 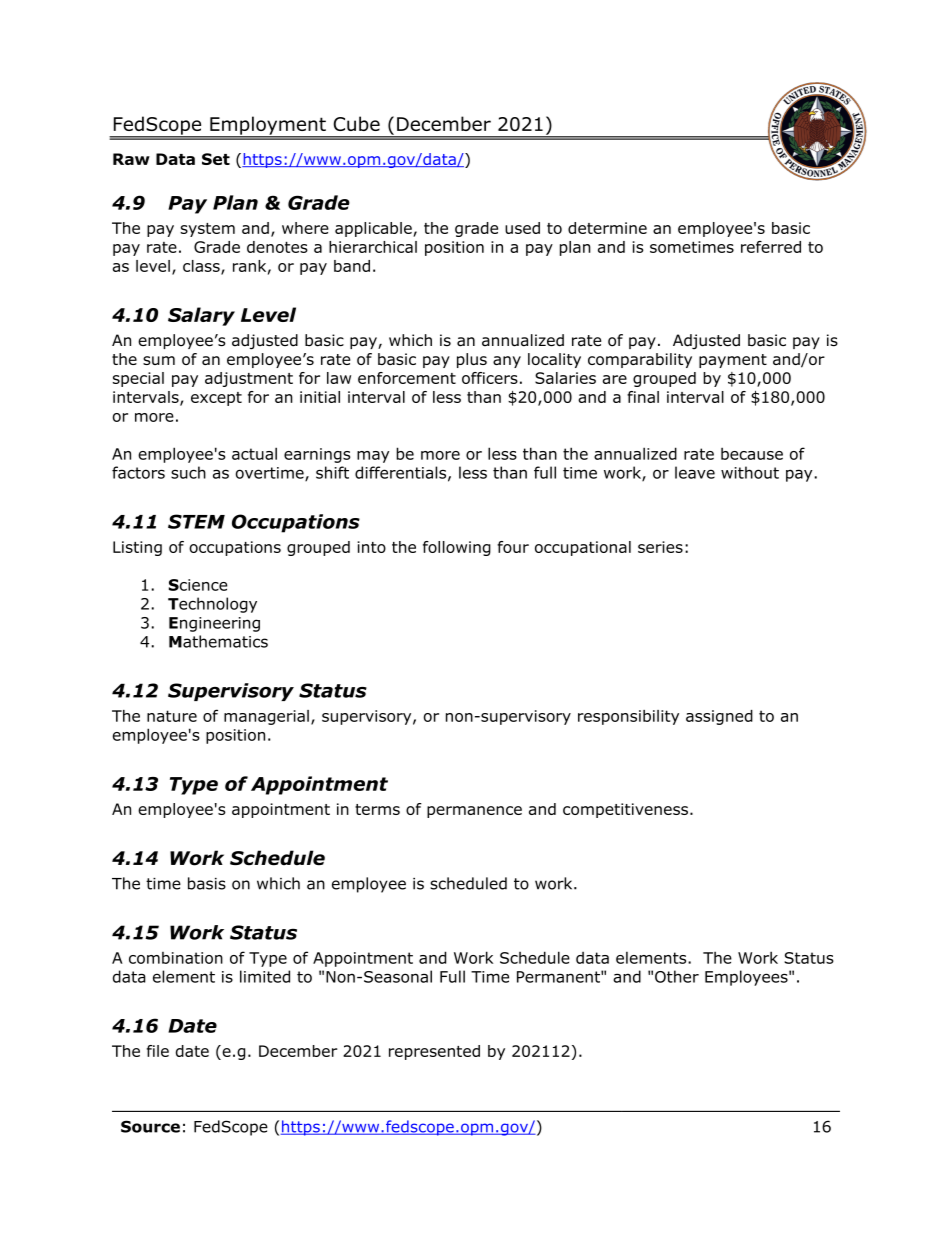 What do you see at coordinates (172, 716) in the page?
I see `nature` at bounding box center [172, 716].
